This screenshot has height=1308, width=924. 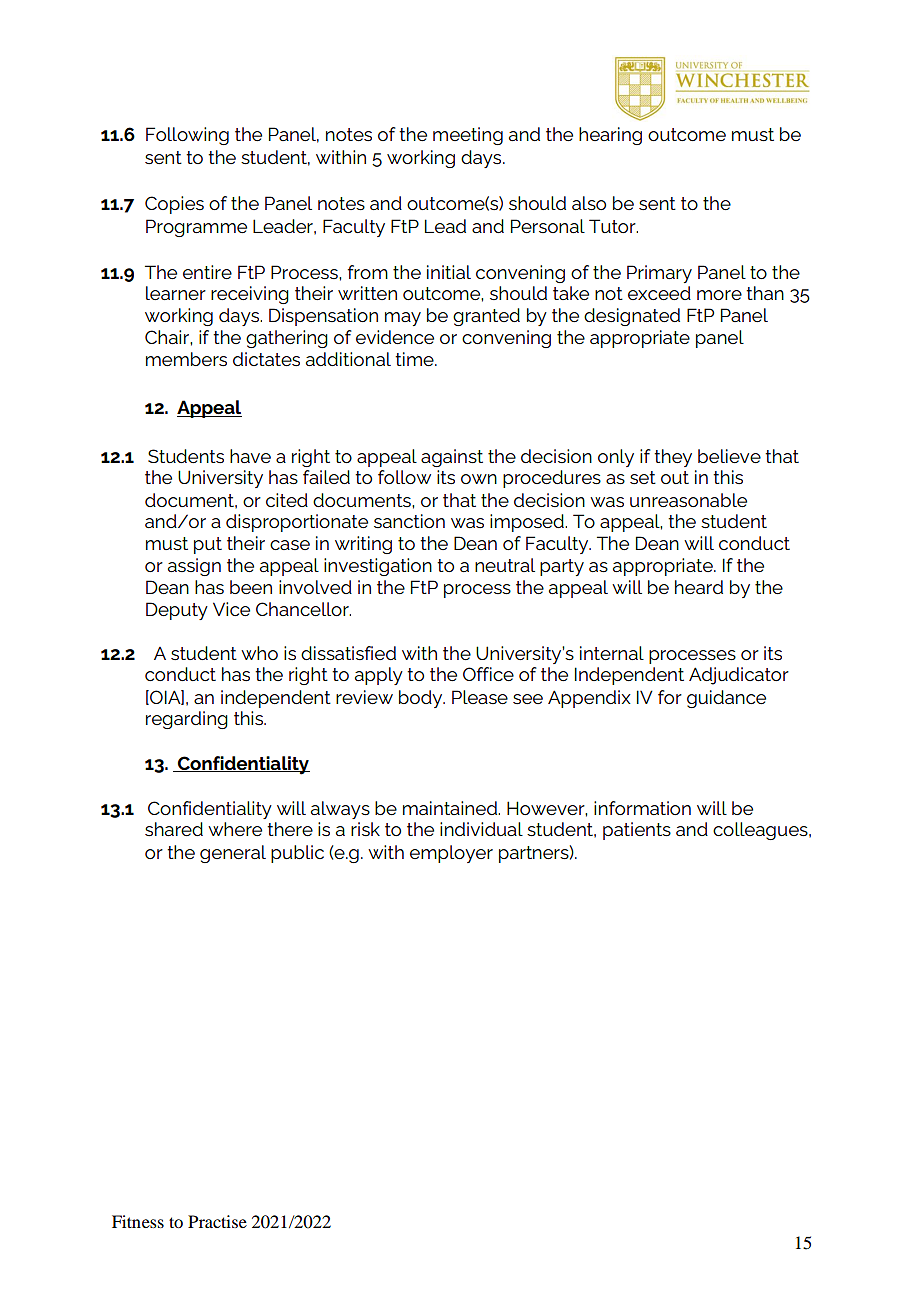 I want to click on Copies, so click(x=174, y=205).
